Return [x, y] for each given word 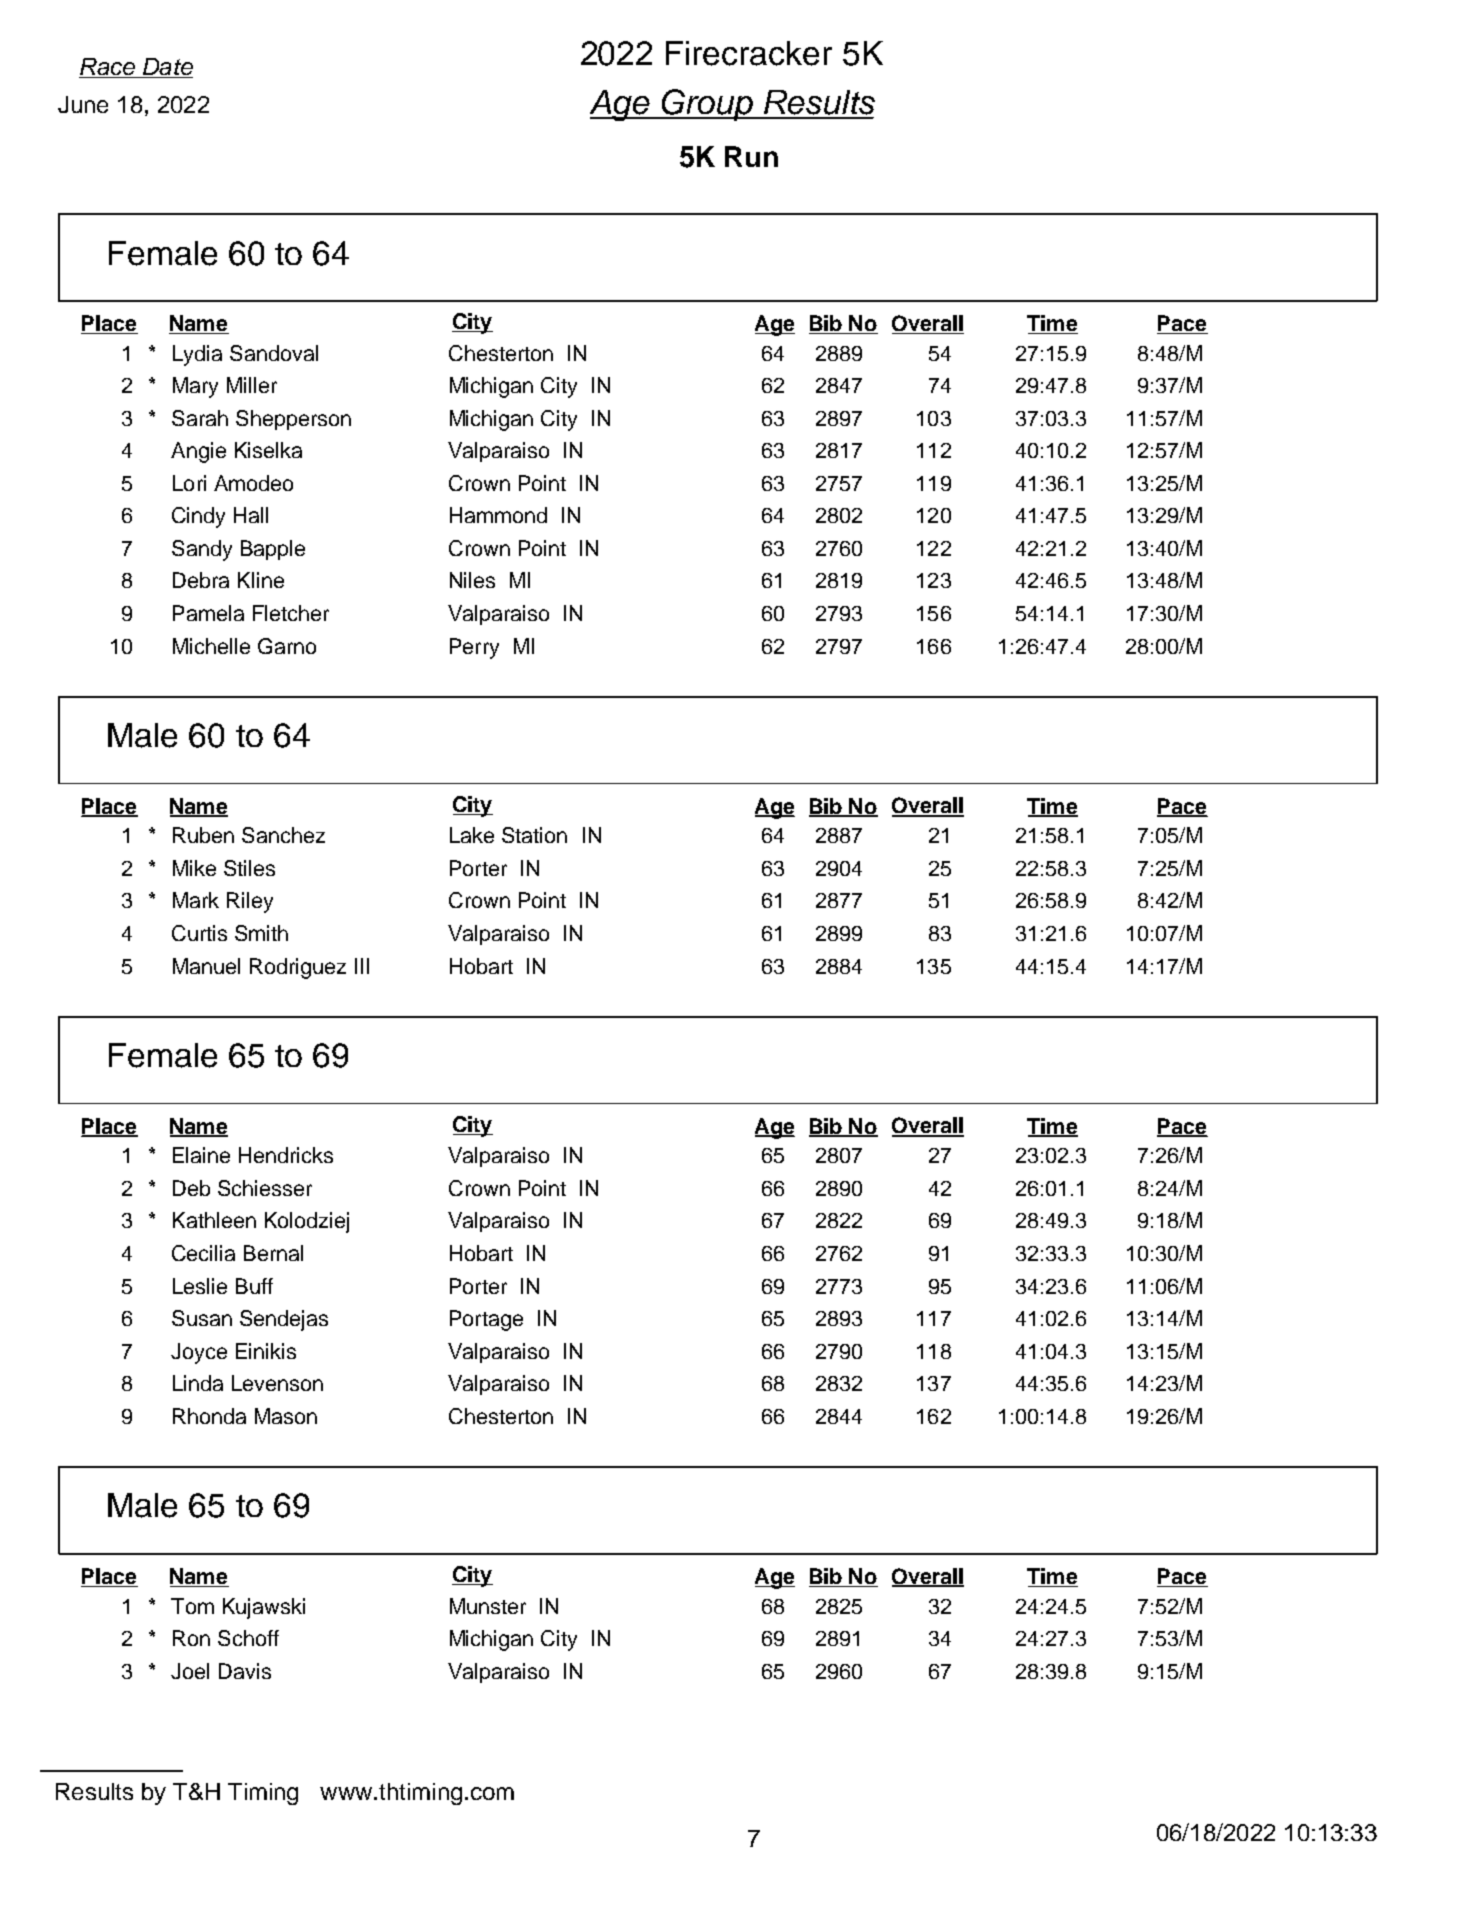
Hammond [498, 515]
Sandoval [274, 353]
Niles [472, 580]
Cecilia [203, 1253]
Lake [472, 835]
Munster [488, 1606]
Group [707, 105]
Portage [486, 1320]
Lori [189, 483]
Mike [194, 868]
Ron [191, 1638]
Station [534, 835]
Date [167, 68]
